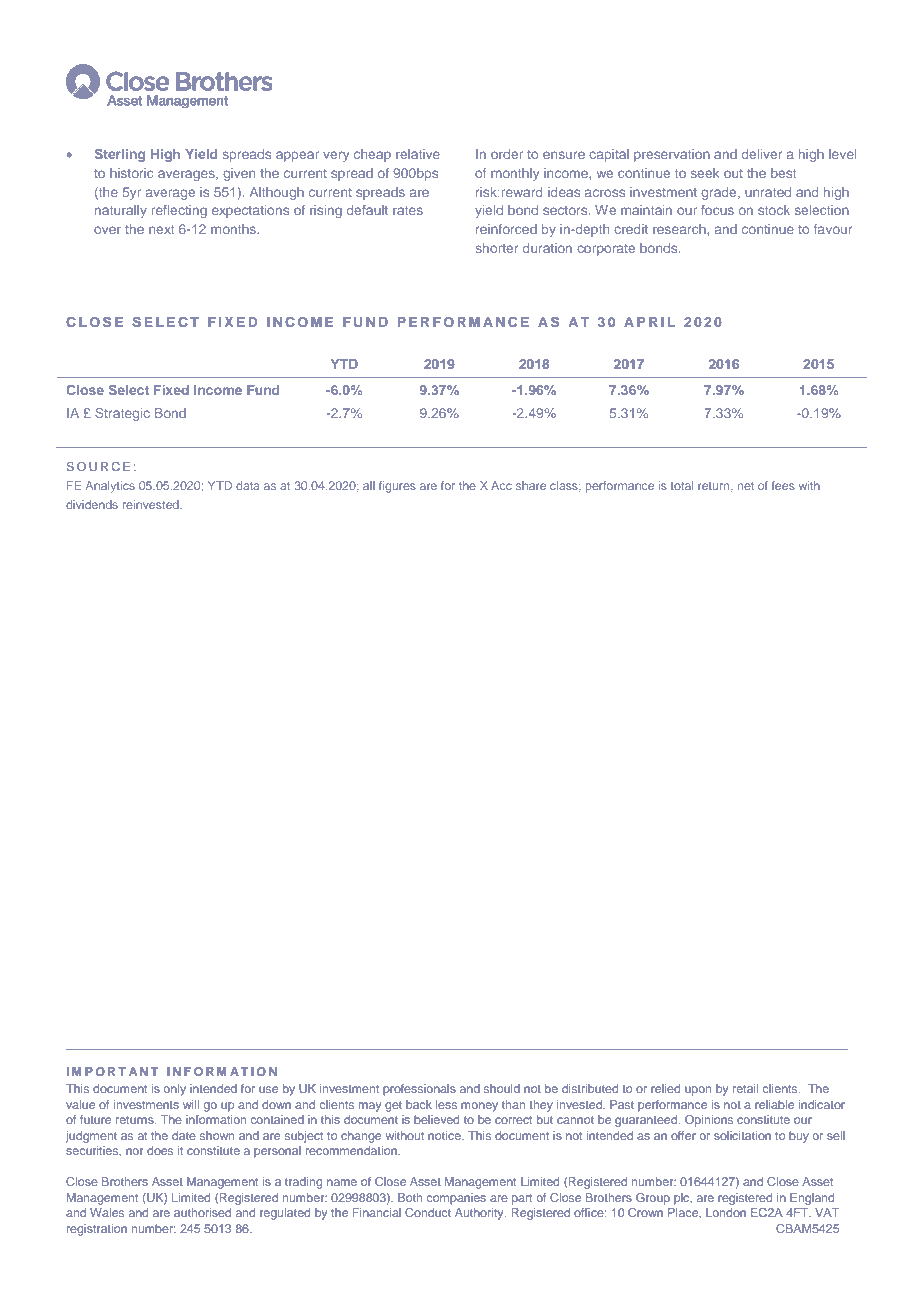 The image size is (924, 1308). I want to click on Acc, so click(501, 485).
